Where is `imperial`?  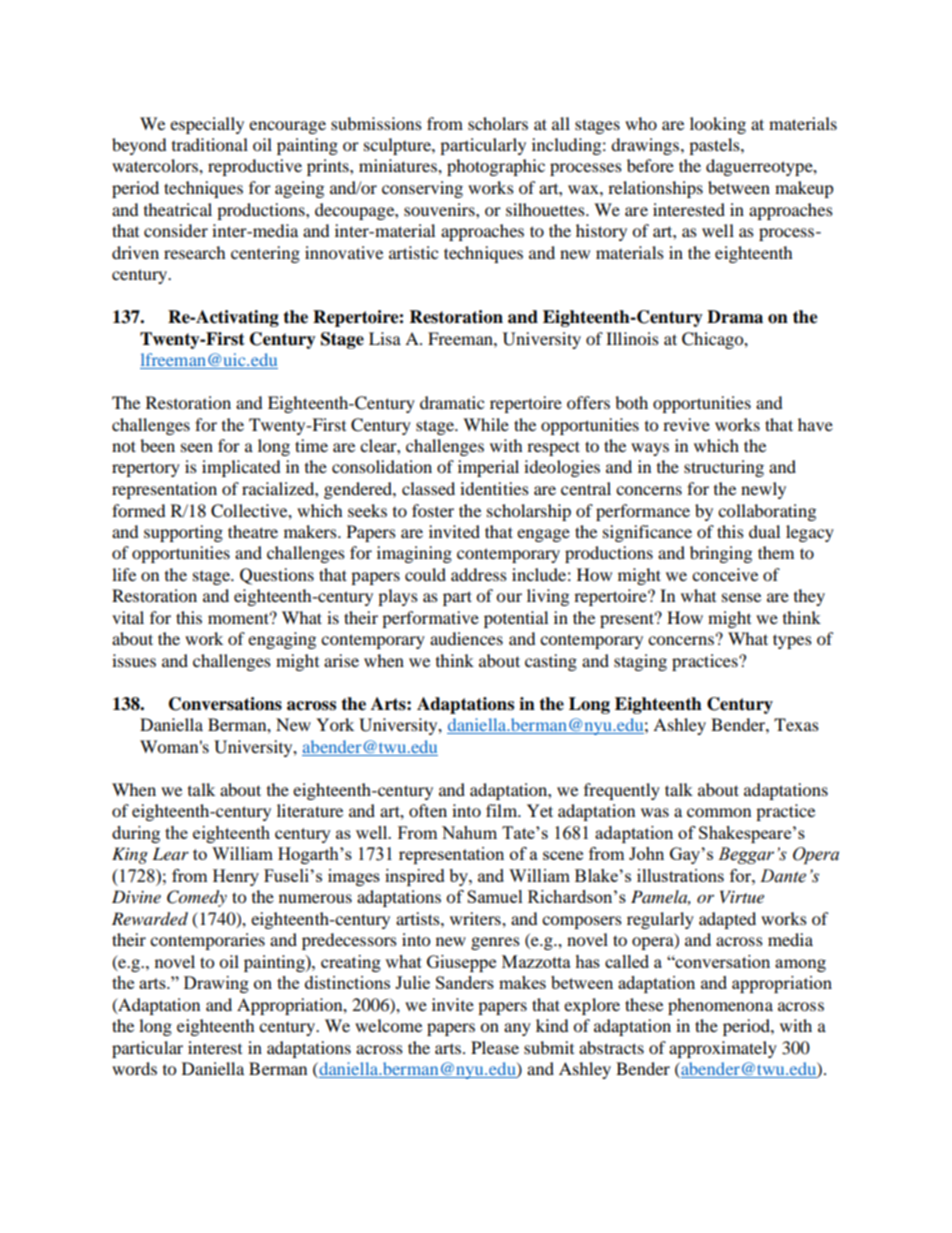
imperial is located at coordinates (488, 468).
